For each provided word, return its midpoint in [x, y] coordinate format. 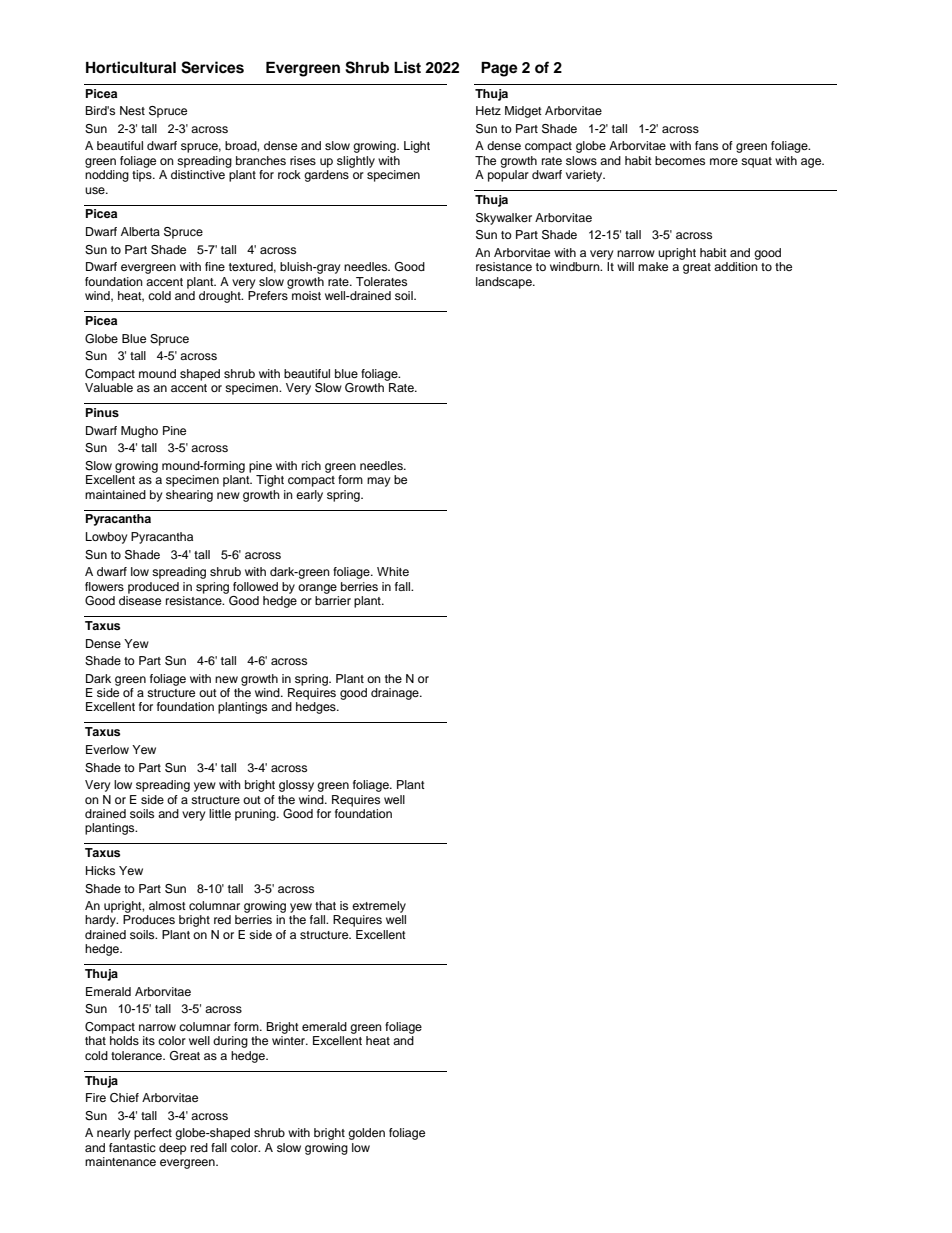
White [393, 571]
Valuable [109, 387]
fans [706, 145]
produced [153, 588]
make [653, 266]
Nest [132, 110]
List [407, 67]
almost [167, 905]
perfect [153, 1134]
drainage [396, 694]
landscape [505, 283]
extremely [379, 907]
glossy [296, 786]
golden [366, 1134]
